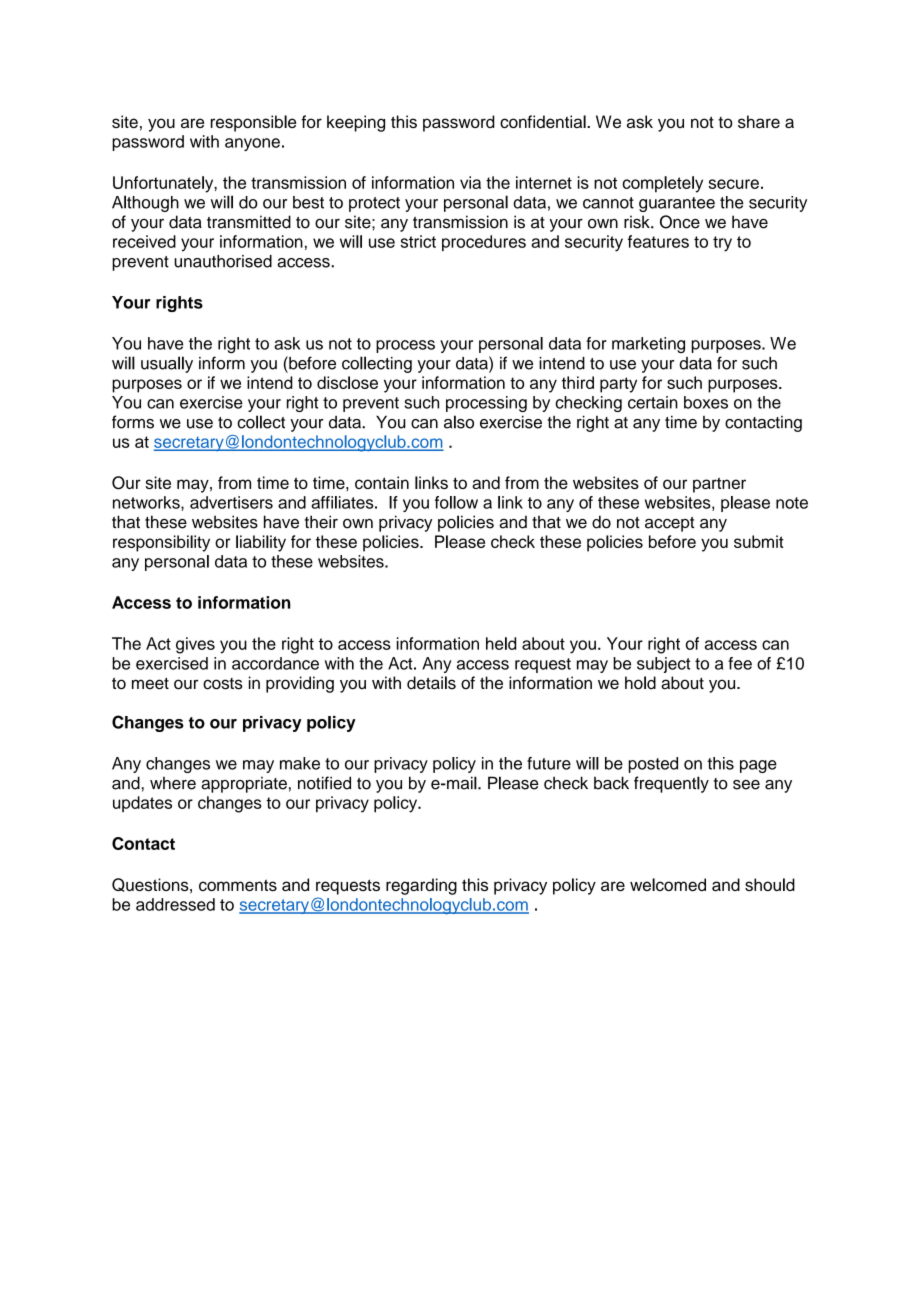 The height and width of the image is (1308, 924). Describe the element at coordinates (167, 364) in the image. I see `usually` at that location.
